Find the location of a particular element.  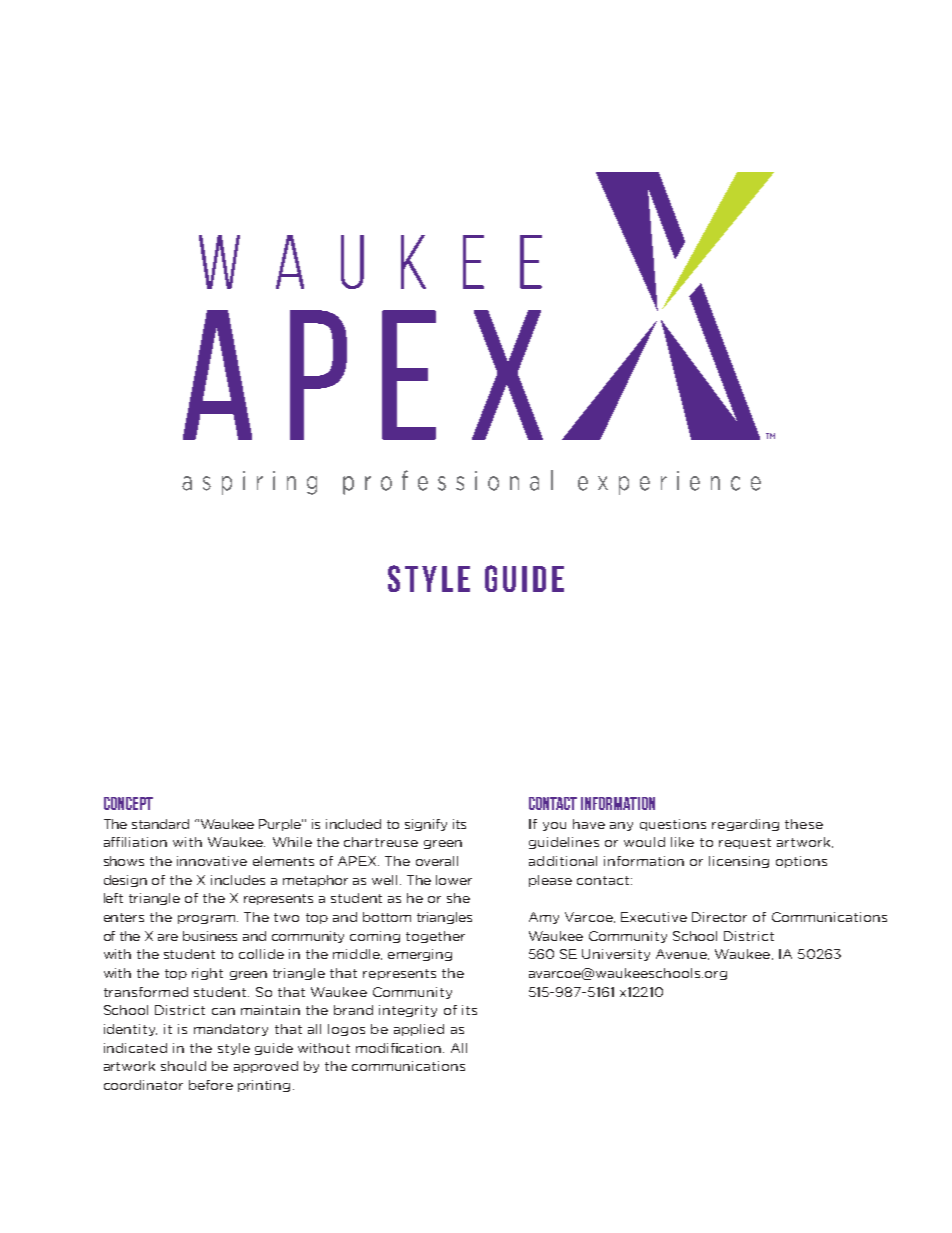

regarding is located at coordinates (745, 825).
